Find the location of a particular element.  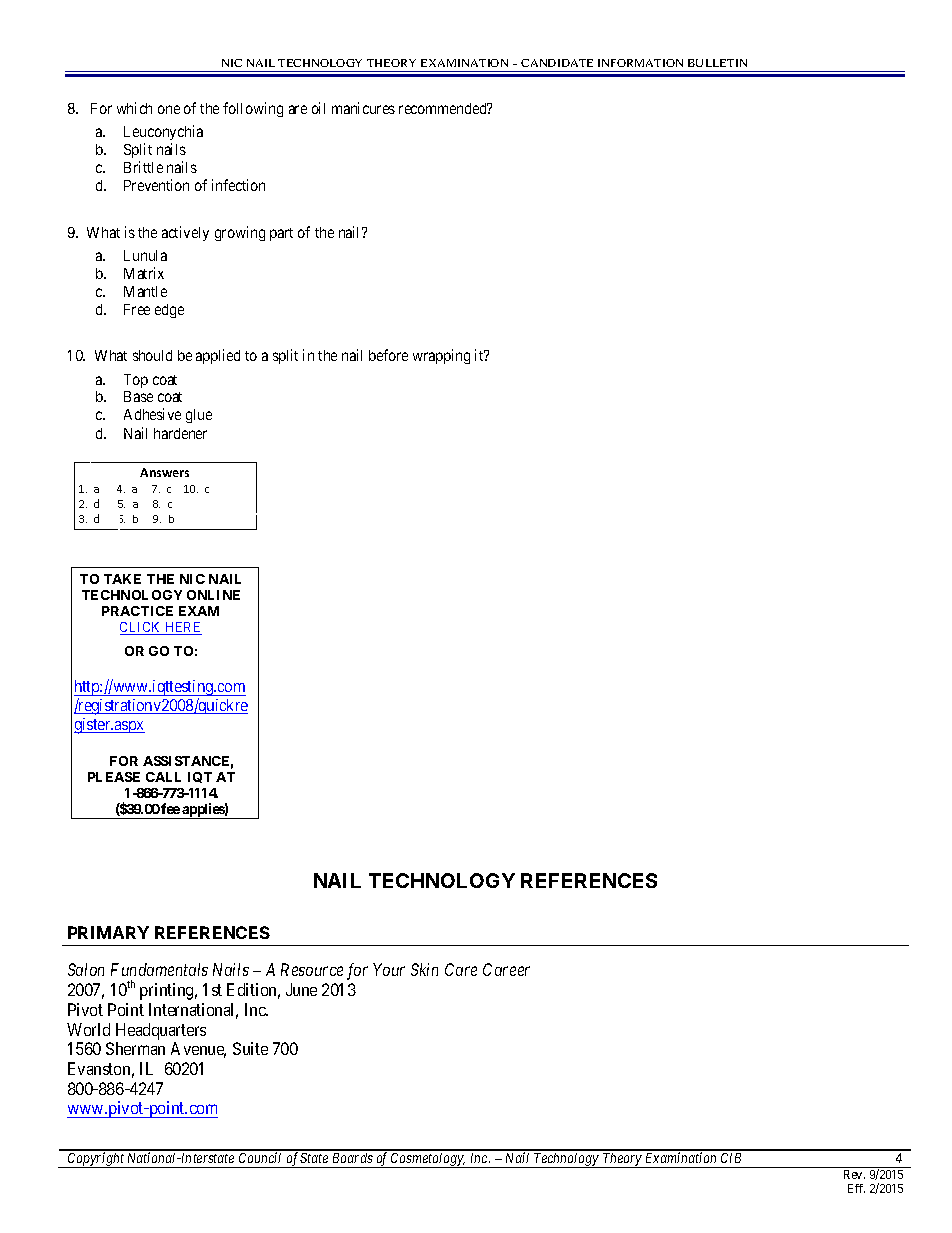

Suite is located at coordinates (250, 1048).
